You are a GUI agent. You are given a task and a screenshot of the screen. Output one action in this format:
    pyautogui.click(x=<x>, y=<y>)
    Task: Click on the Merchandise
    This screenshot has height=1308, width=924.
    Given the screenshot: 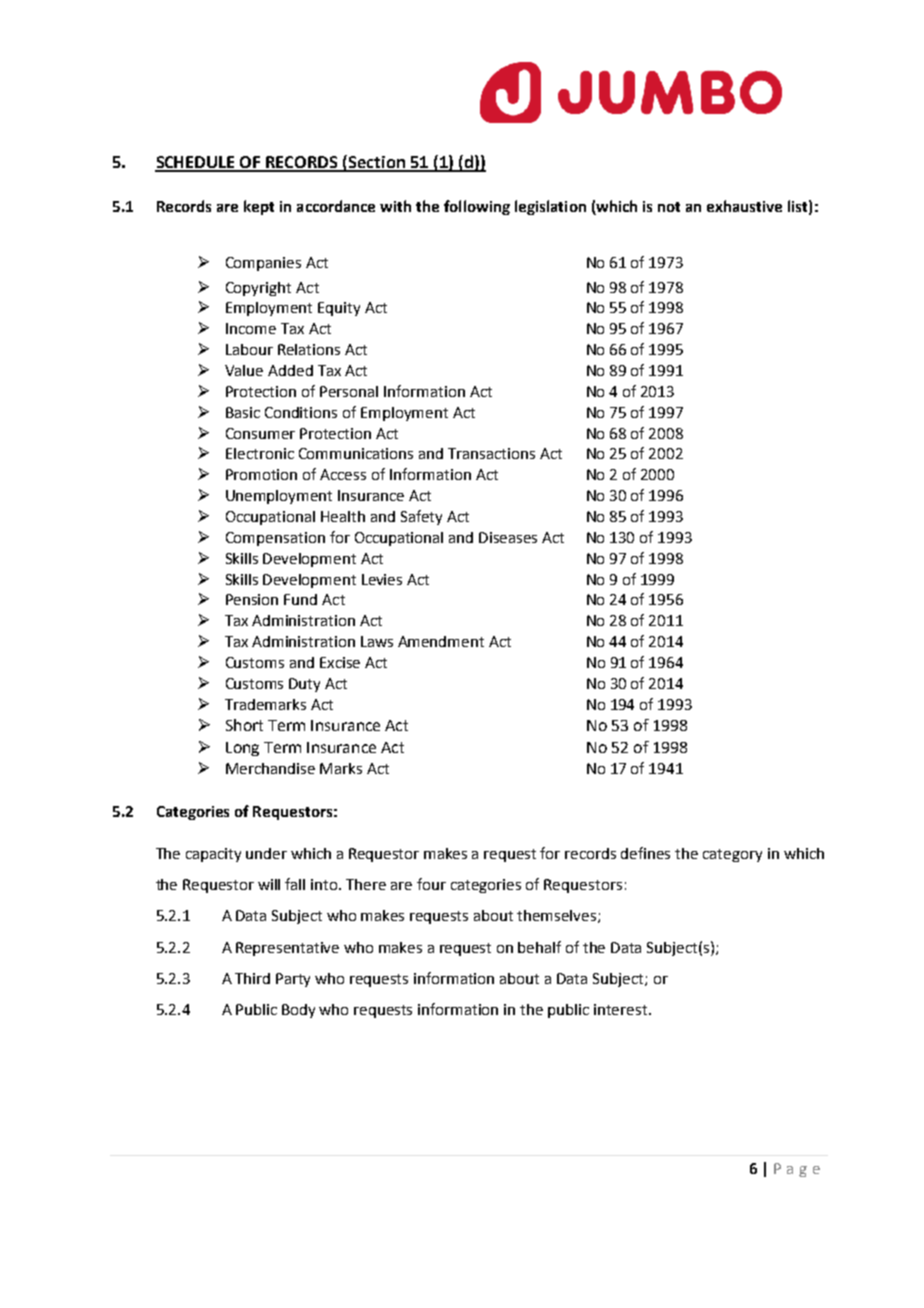 What is the action you would take?
    pyautogui.click(x=270, y=768)
